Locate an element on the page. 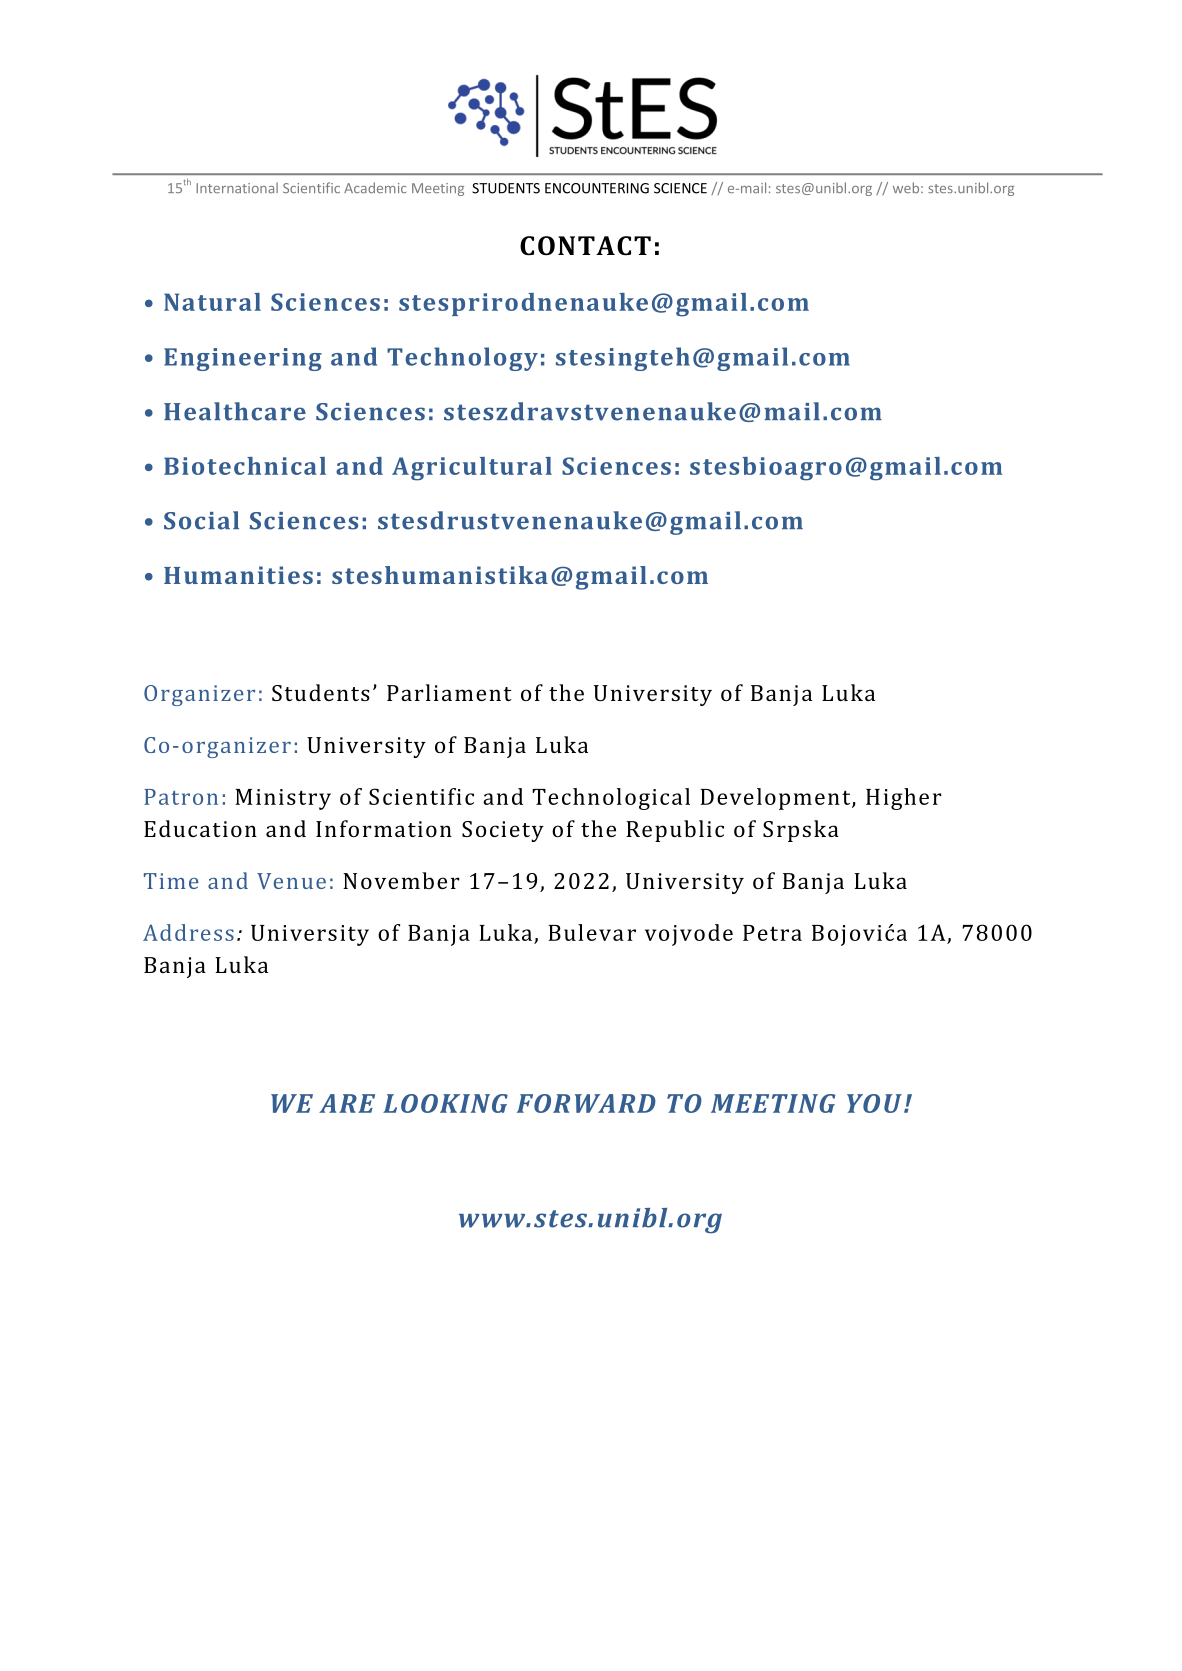  Society is located at coordinates (503, 831).
